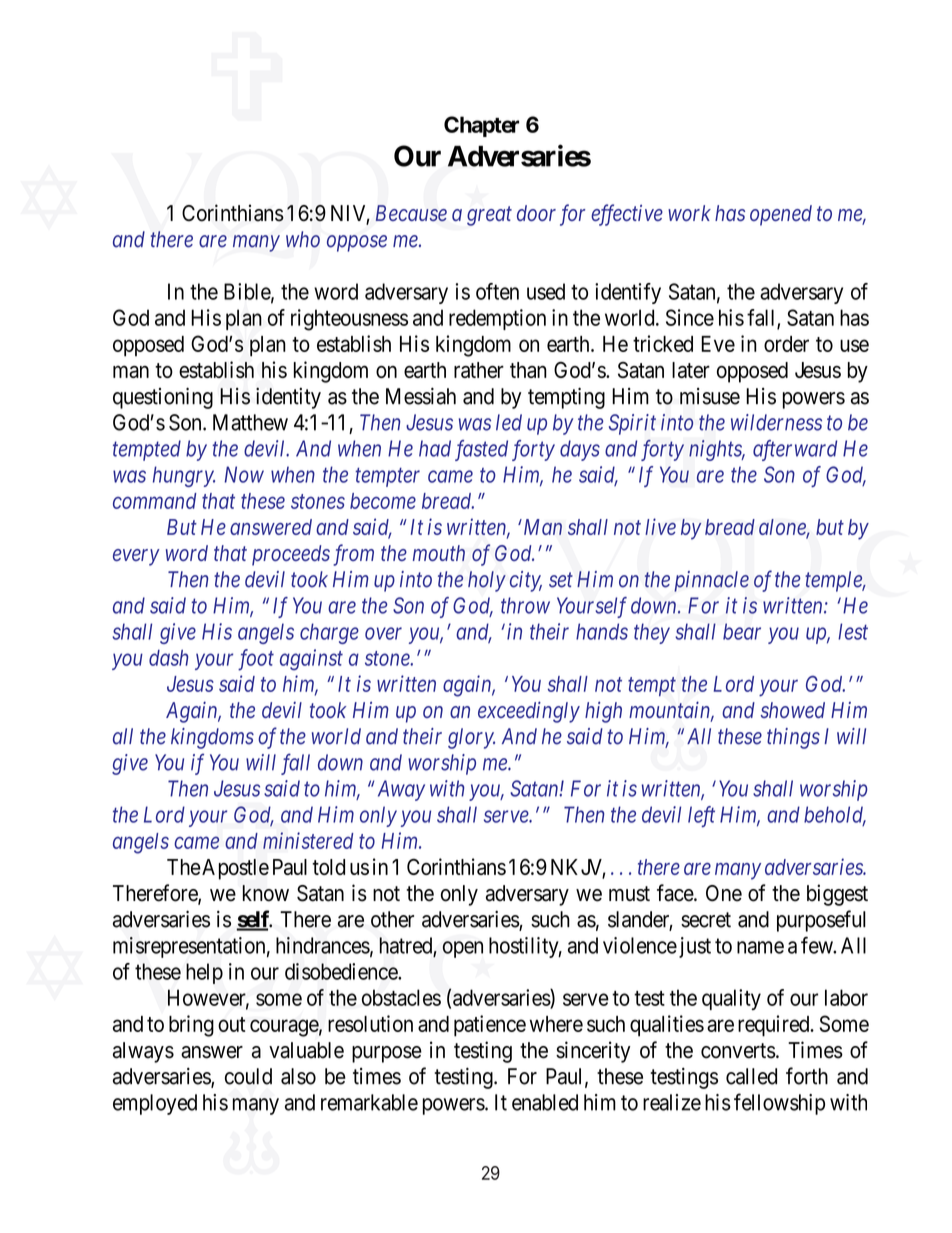  What do you see at coordinates (545, 1102) in the document?
I see `enabled` at bounding box center [545, 1102].
